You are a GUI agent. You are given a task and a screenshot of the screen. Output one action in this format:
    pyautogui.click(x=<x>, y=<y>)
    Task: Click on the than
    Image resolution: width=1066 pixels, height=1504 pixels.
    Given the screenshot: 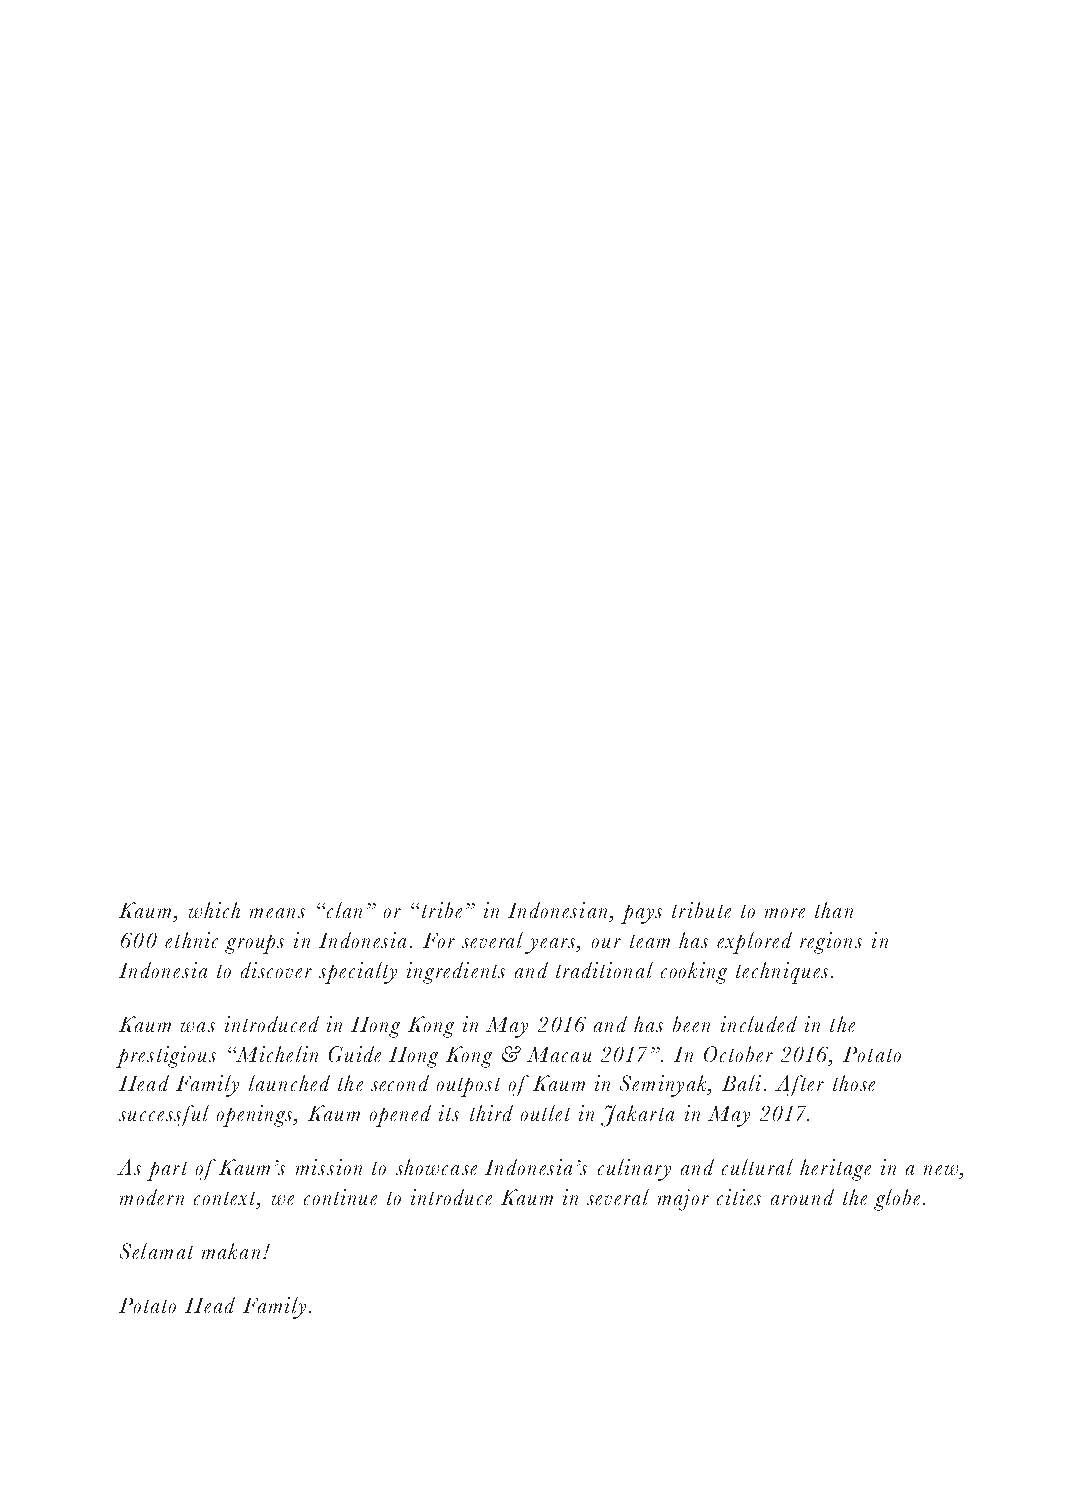 What is the action you would take?
    pyautogui.click(x=834, y=910)
